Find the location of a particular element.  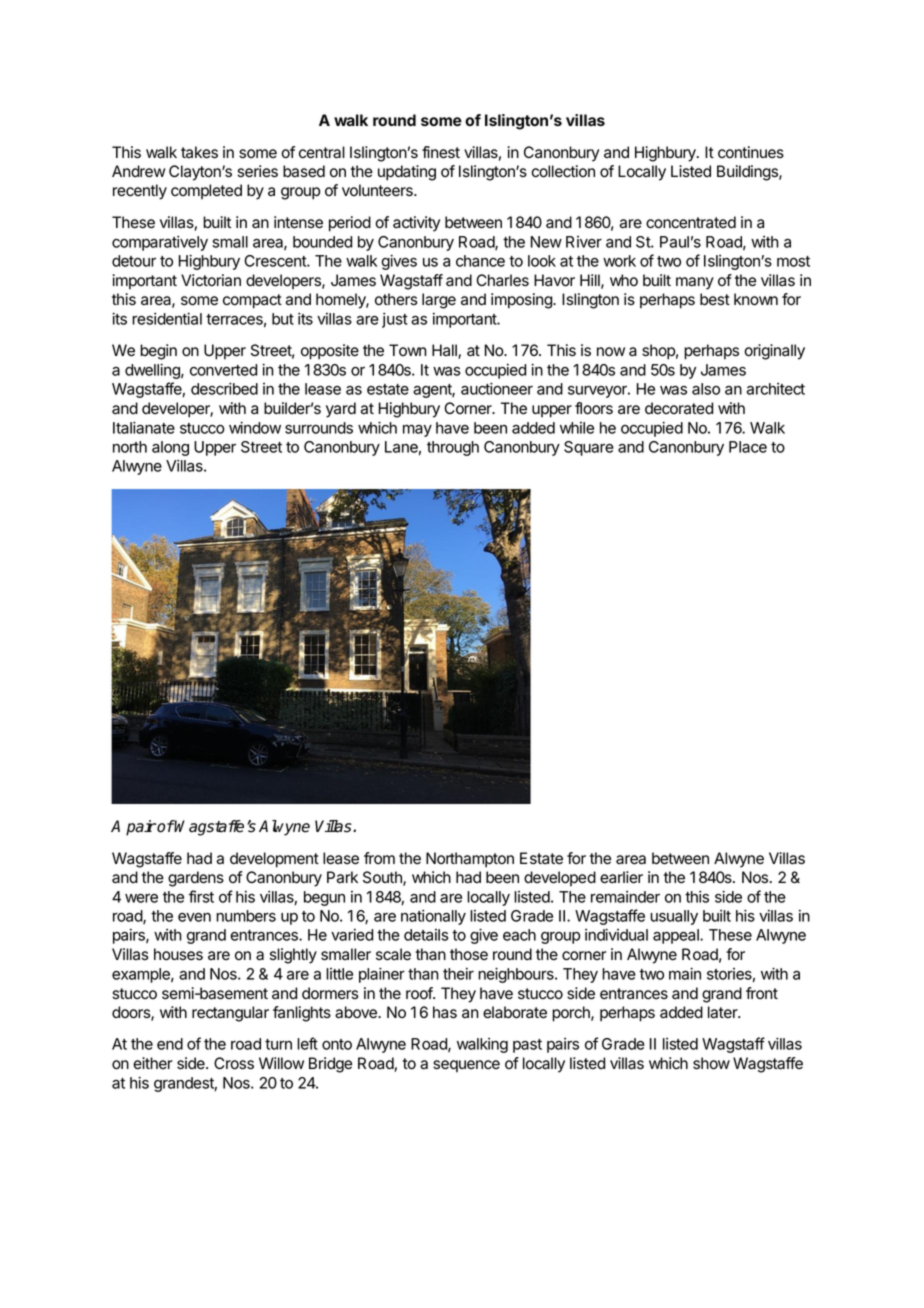

development is located at coordinates (274, 860).
